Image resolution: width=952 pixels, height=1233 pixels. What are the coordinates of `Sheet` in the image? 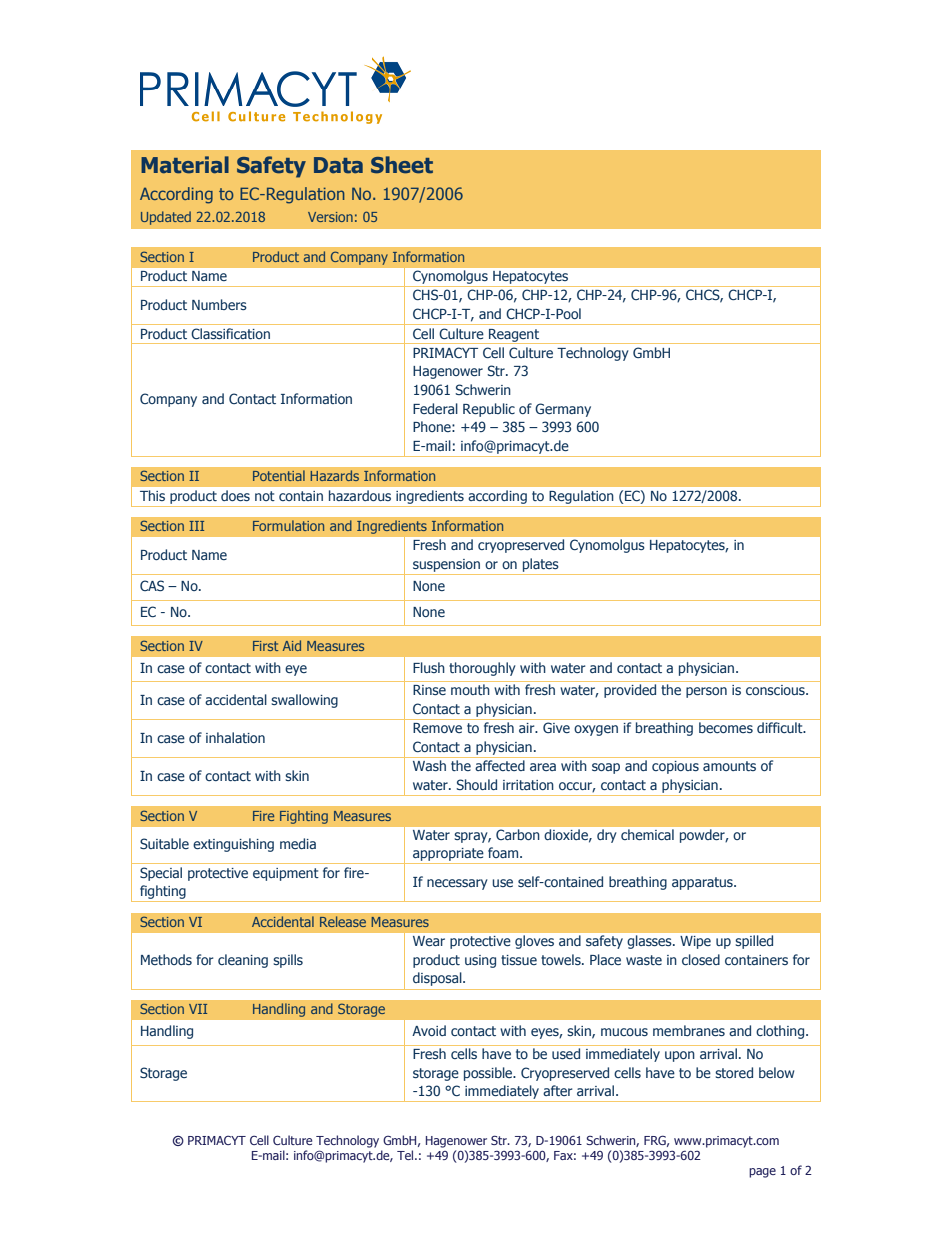 It's located at (402, 165).
